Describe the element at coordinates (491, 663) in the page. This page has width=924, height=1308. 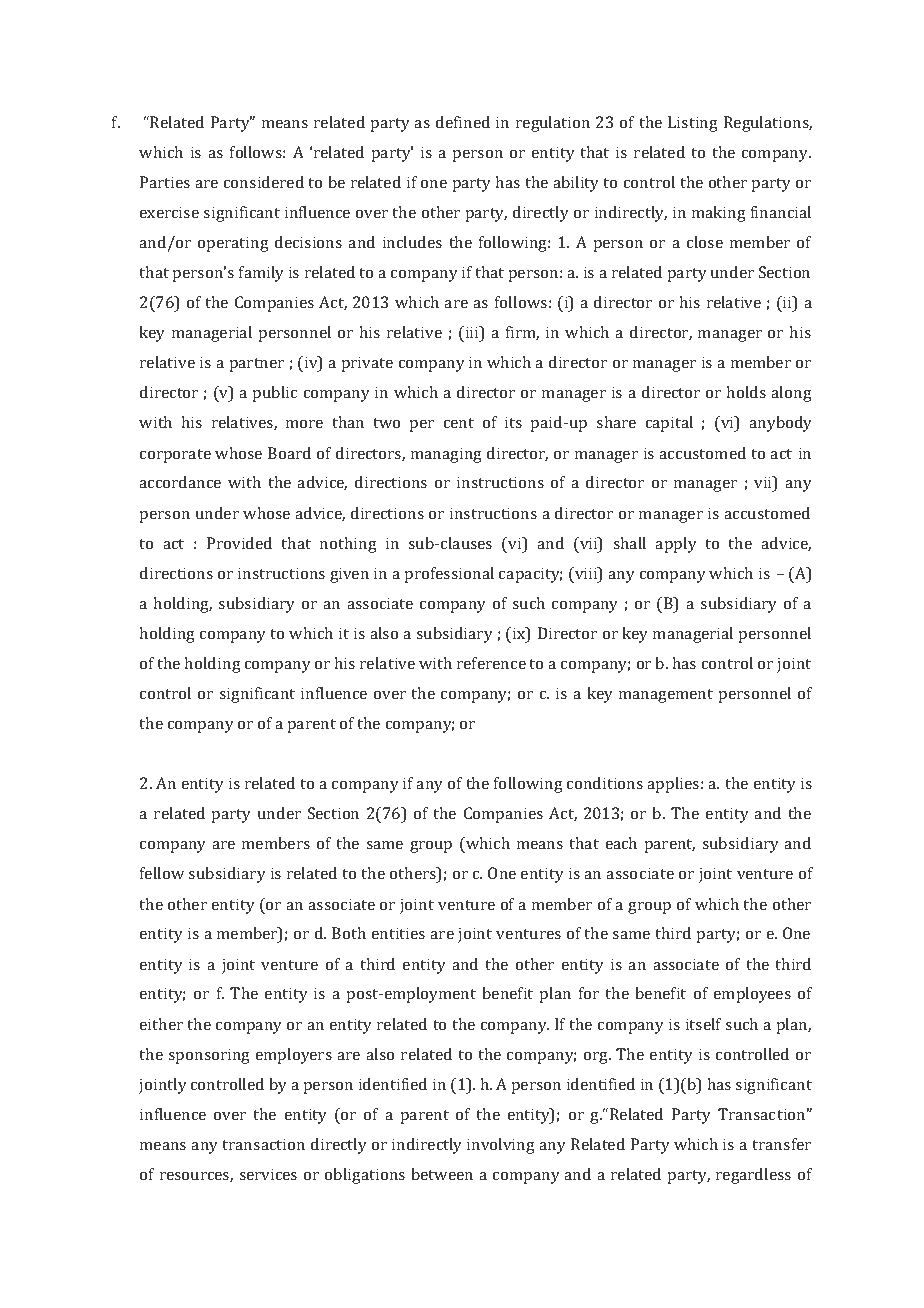
I see `reference` at that location.
